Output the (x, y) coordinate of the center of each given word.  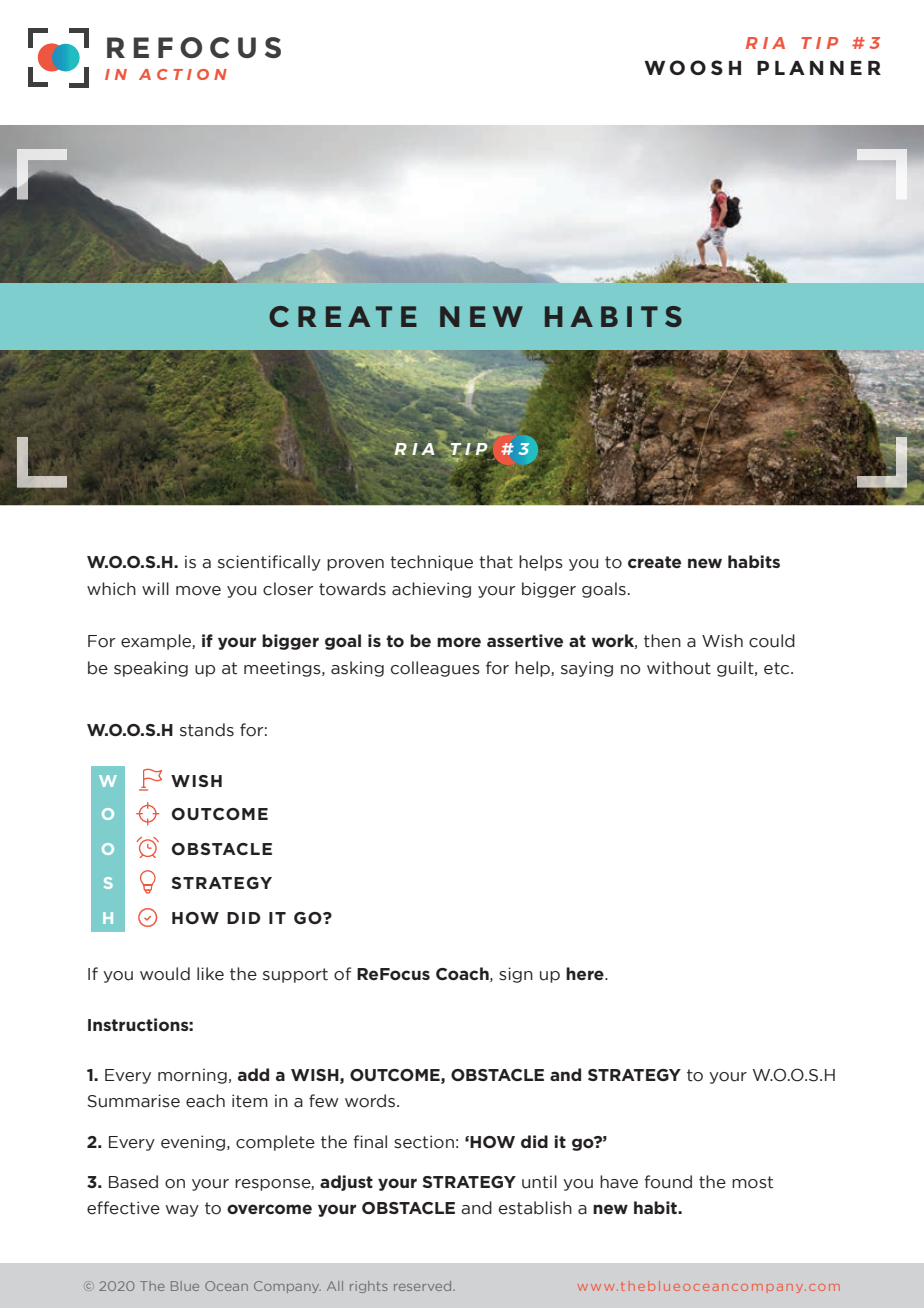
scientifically (269, 563)
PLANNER (819, 68)
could (772, 641)
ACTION (183, 74)
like (210, 974)
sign (516, 975)
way (182, 1211)
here (586, 973)
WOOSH (692, 67)
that (496, 562)
